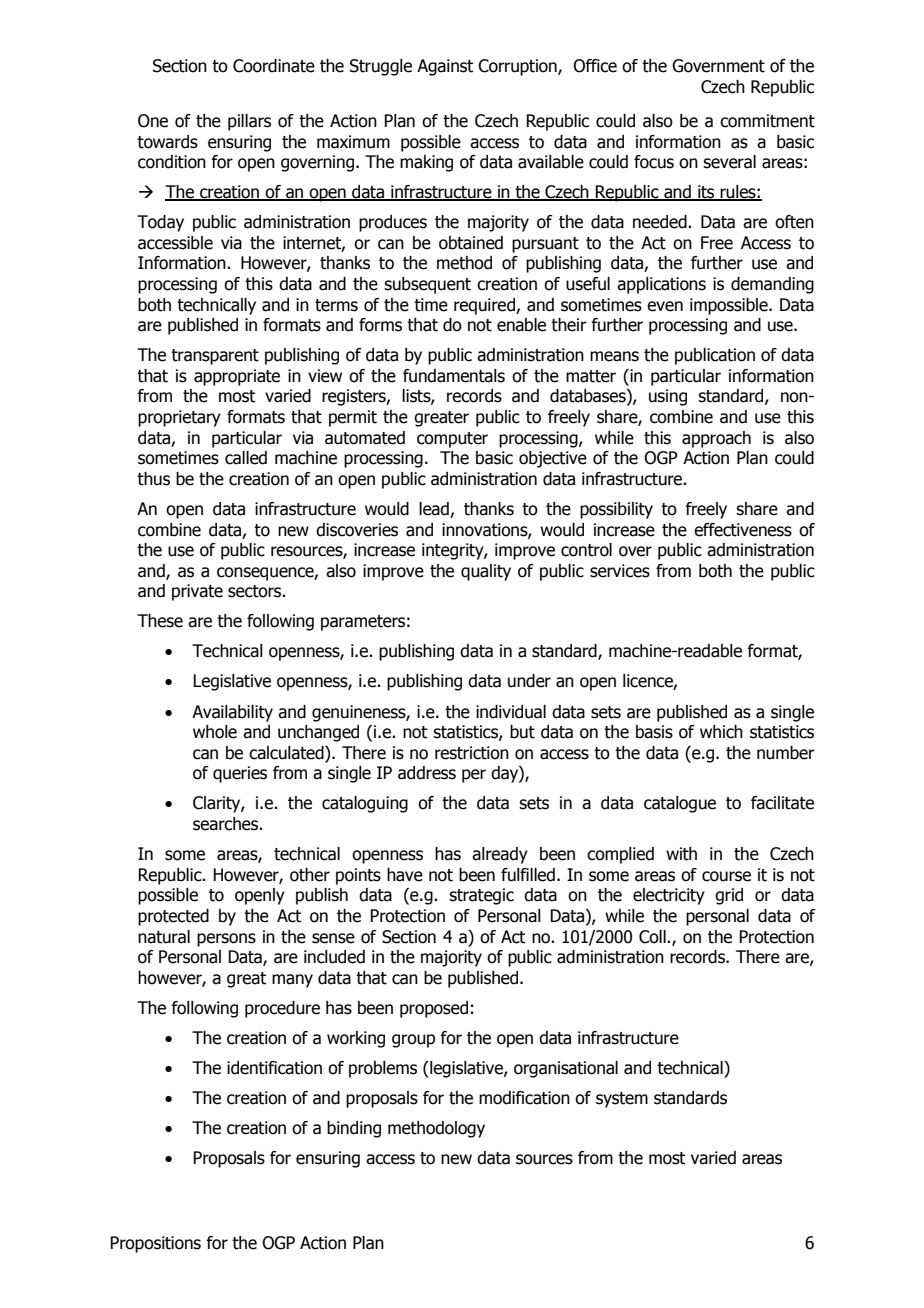  I want to click on pillars, so click(249, 122).
